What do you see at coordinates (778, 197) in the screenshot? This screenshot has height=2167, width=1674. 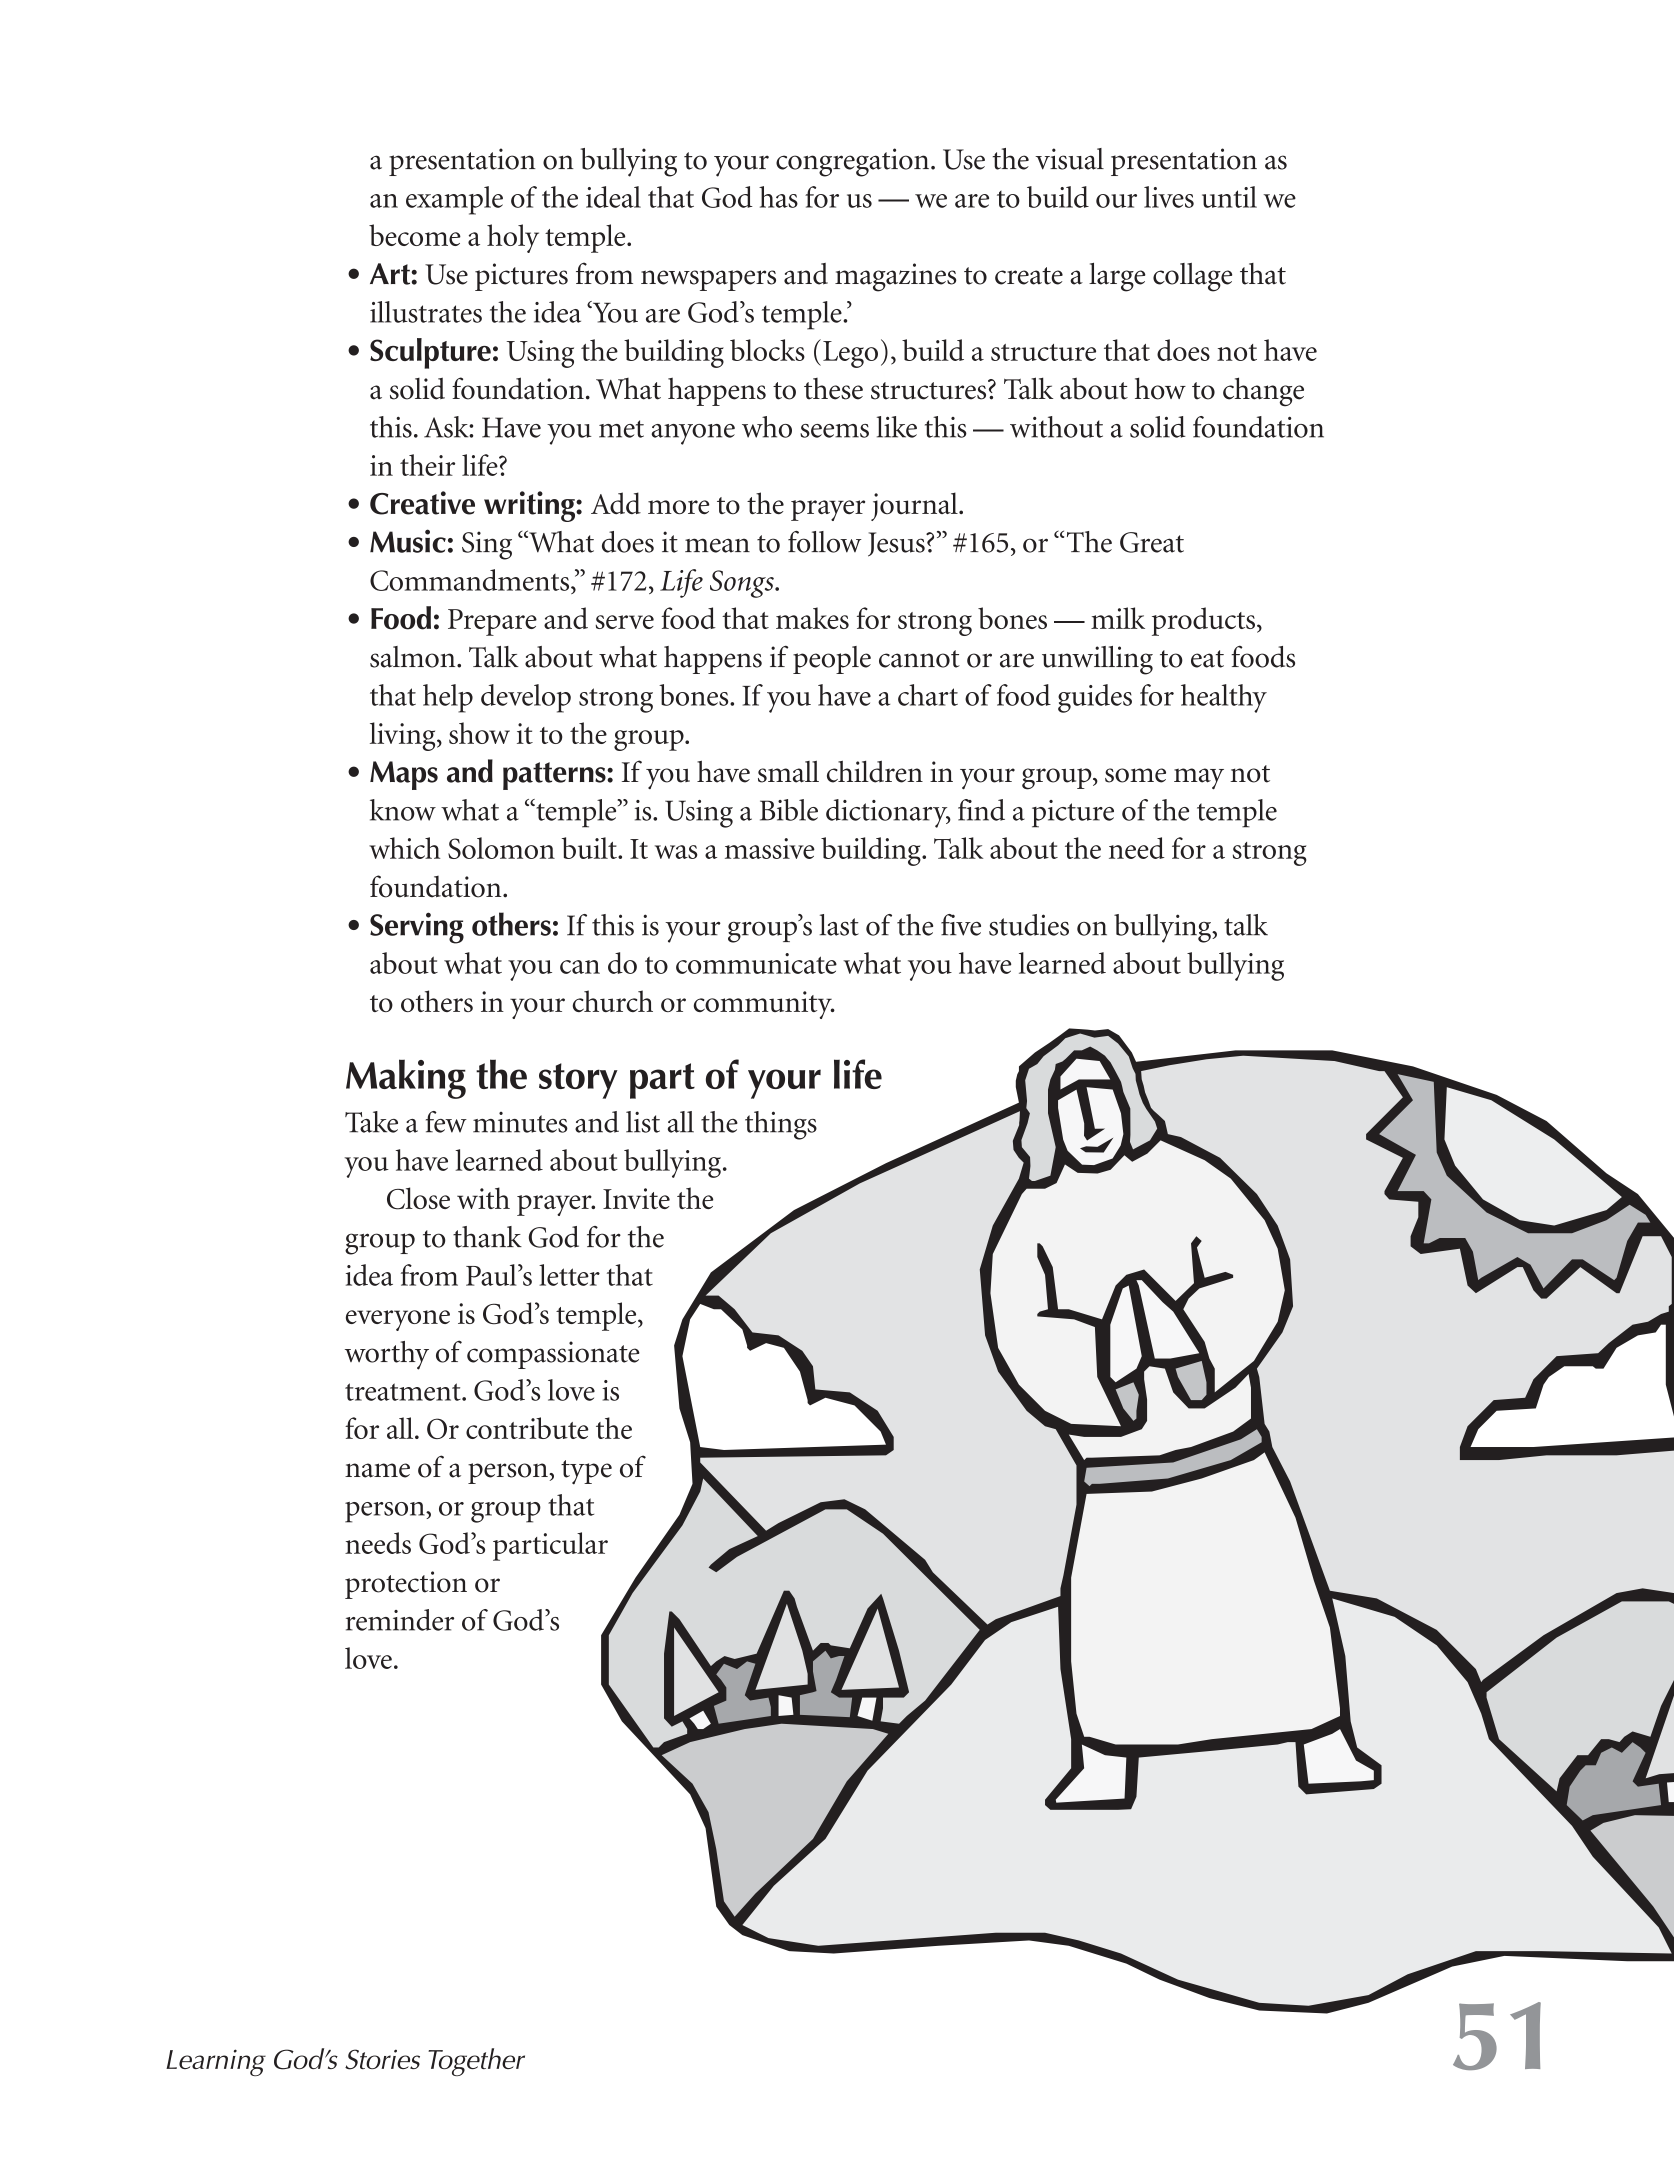 I see `has` at bounding box center [778, 197].
